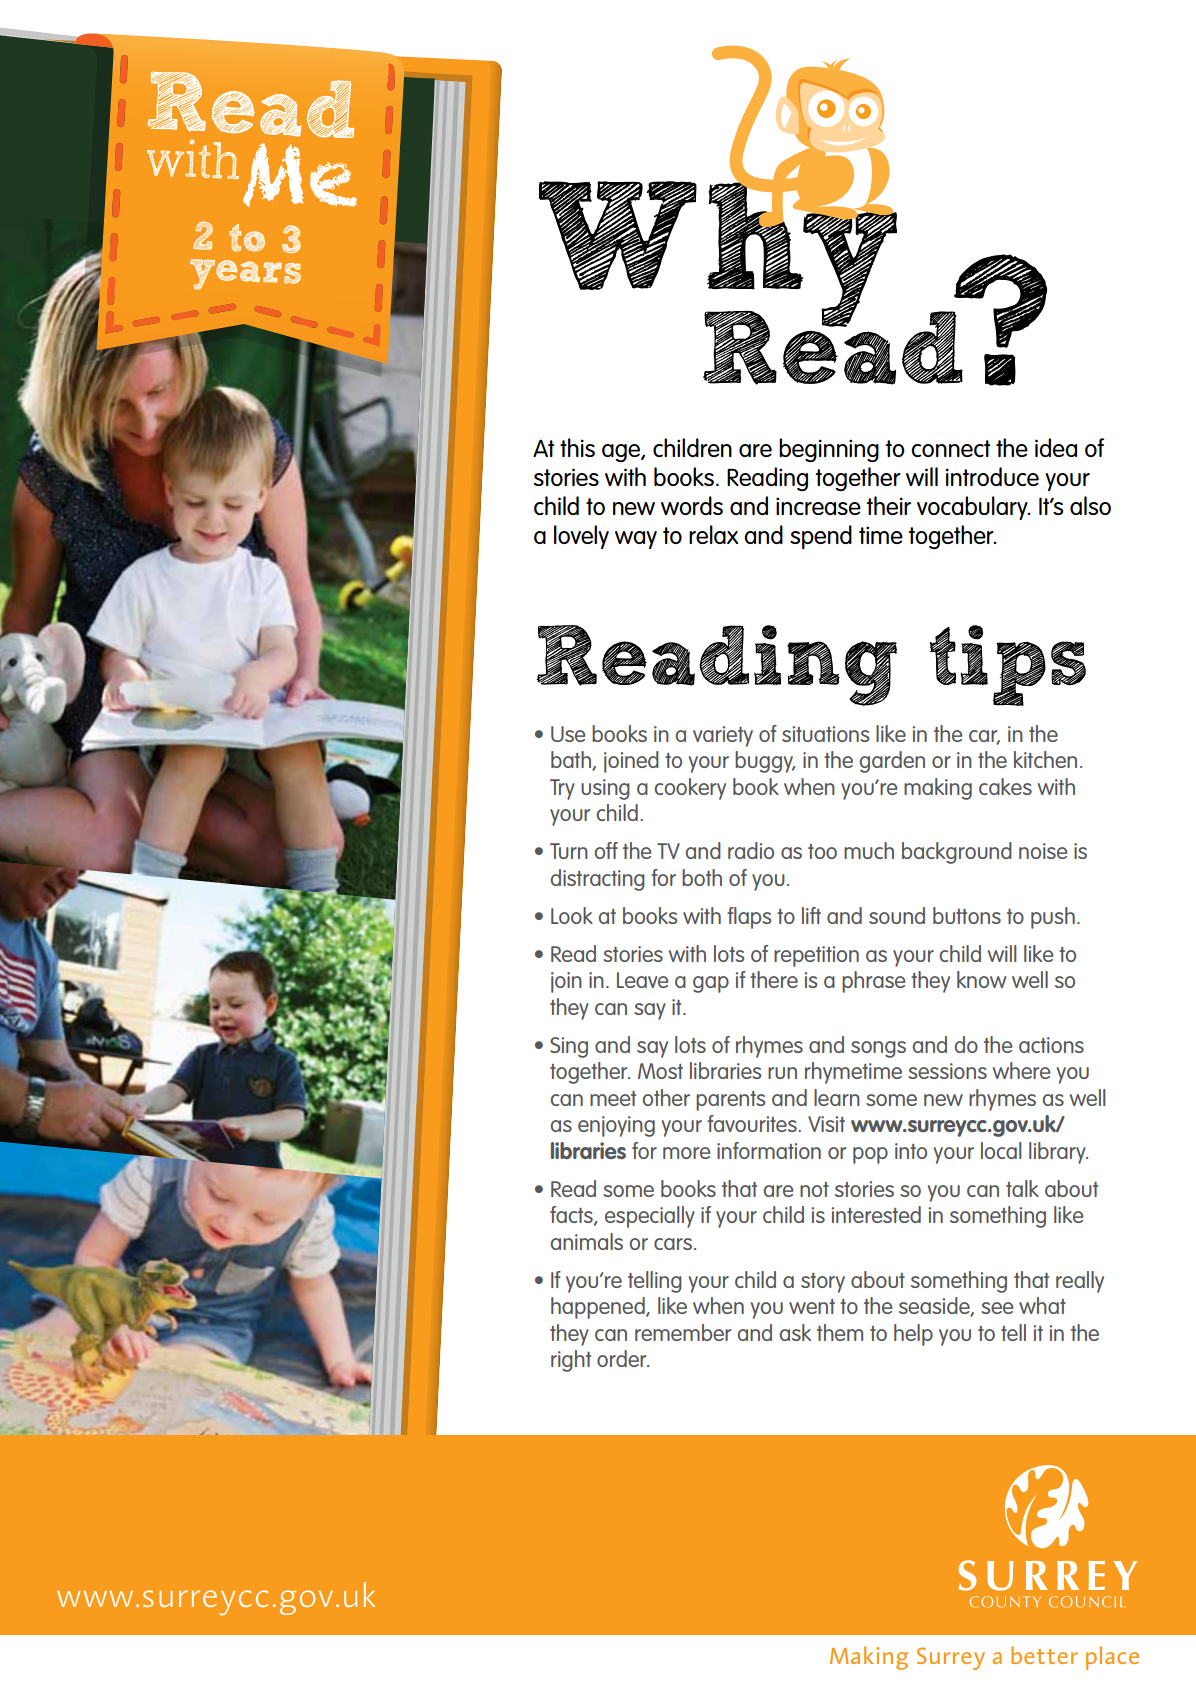 This screenshot has height=1692, width=1196. Describe the element at coordinates (606, 850) in the screenshot. I see `off` at that location.
